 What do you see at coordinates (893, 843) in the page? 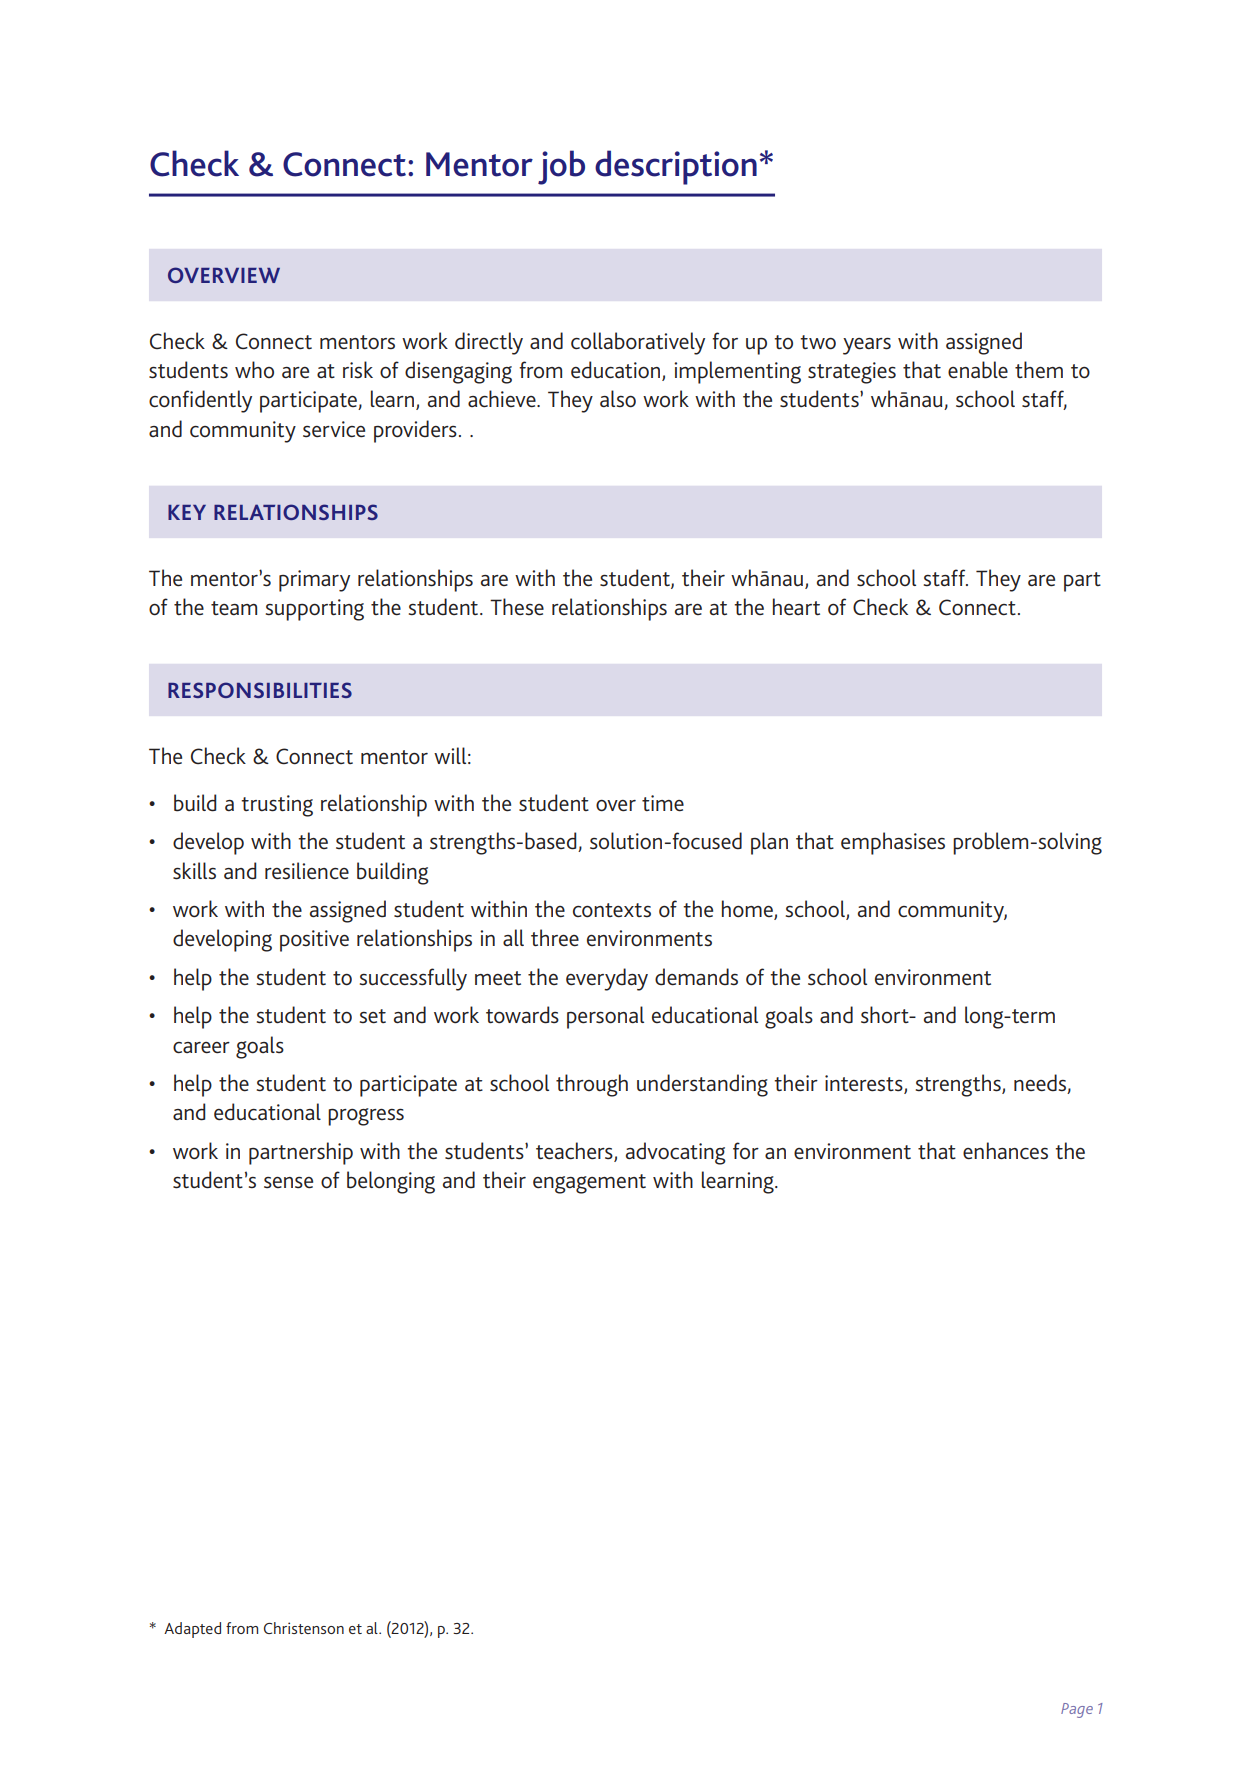
I see `emphasises` at bounding box center [893, 843].
